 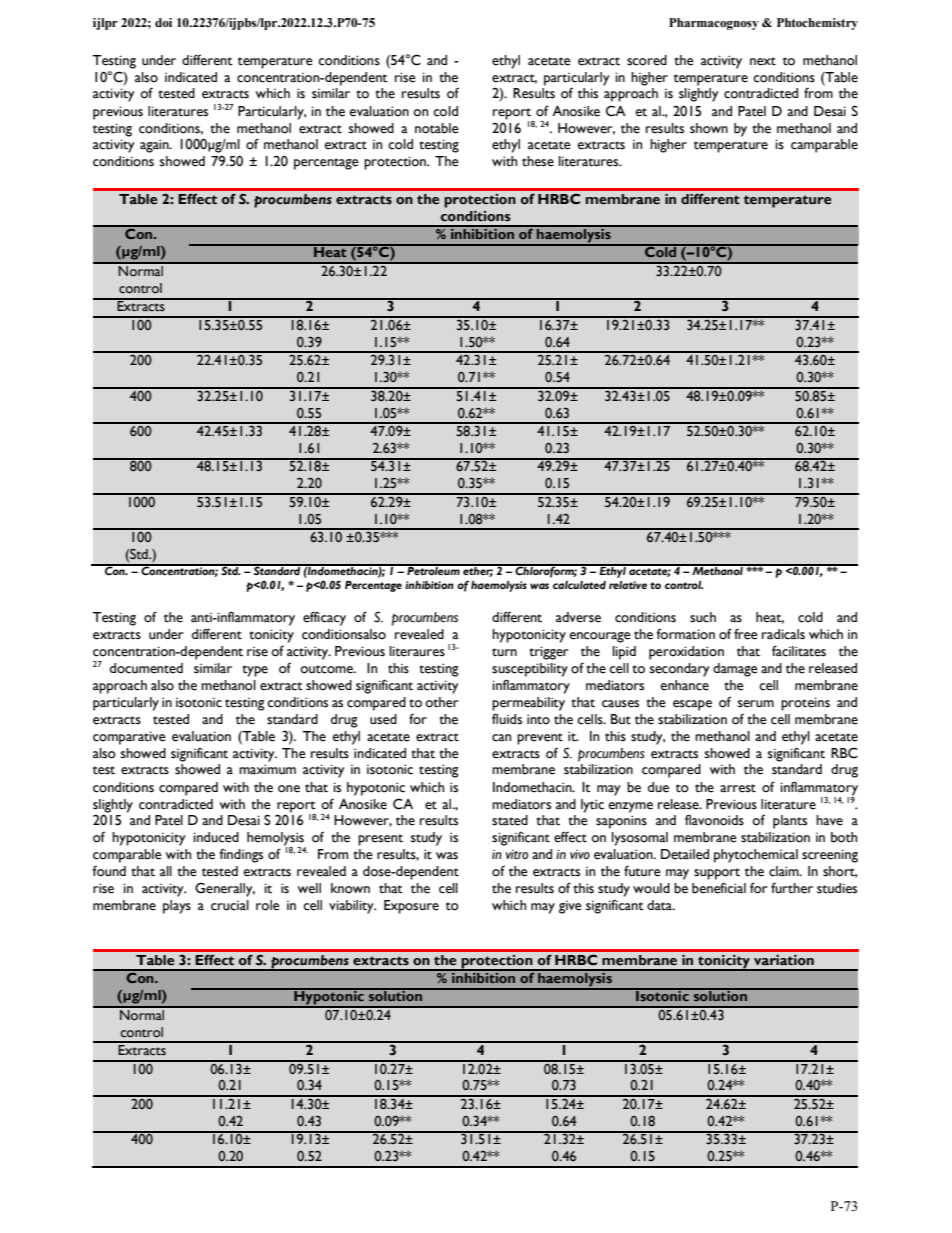 I want to click on efficacy, so click(x=324, y=618).
